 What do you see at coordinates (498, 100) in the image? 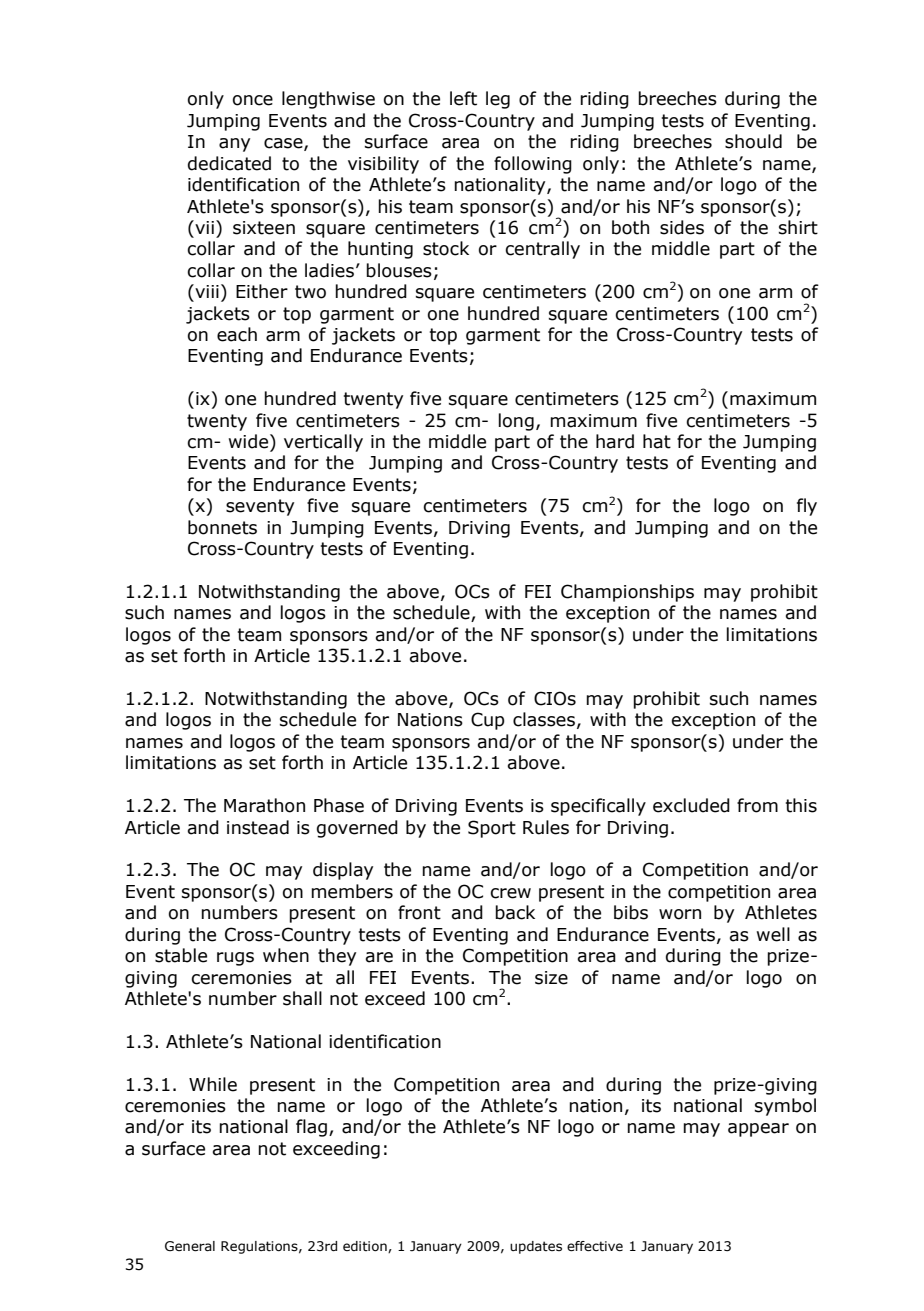
I see `leg` at bounding box center [498, 100].
